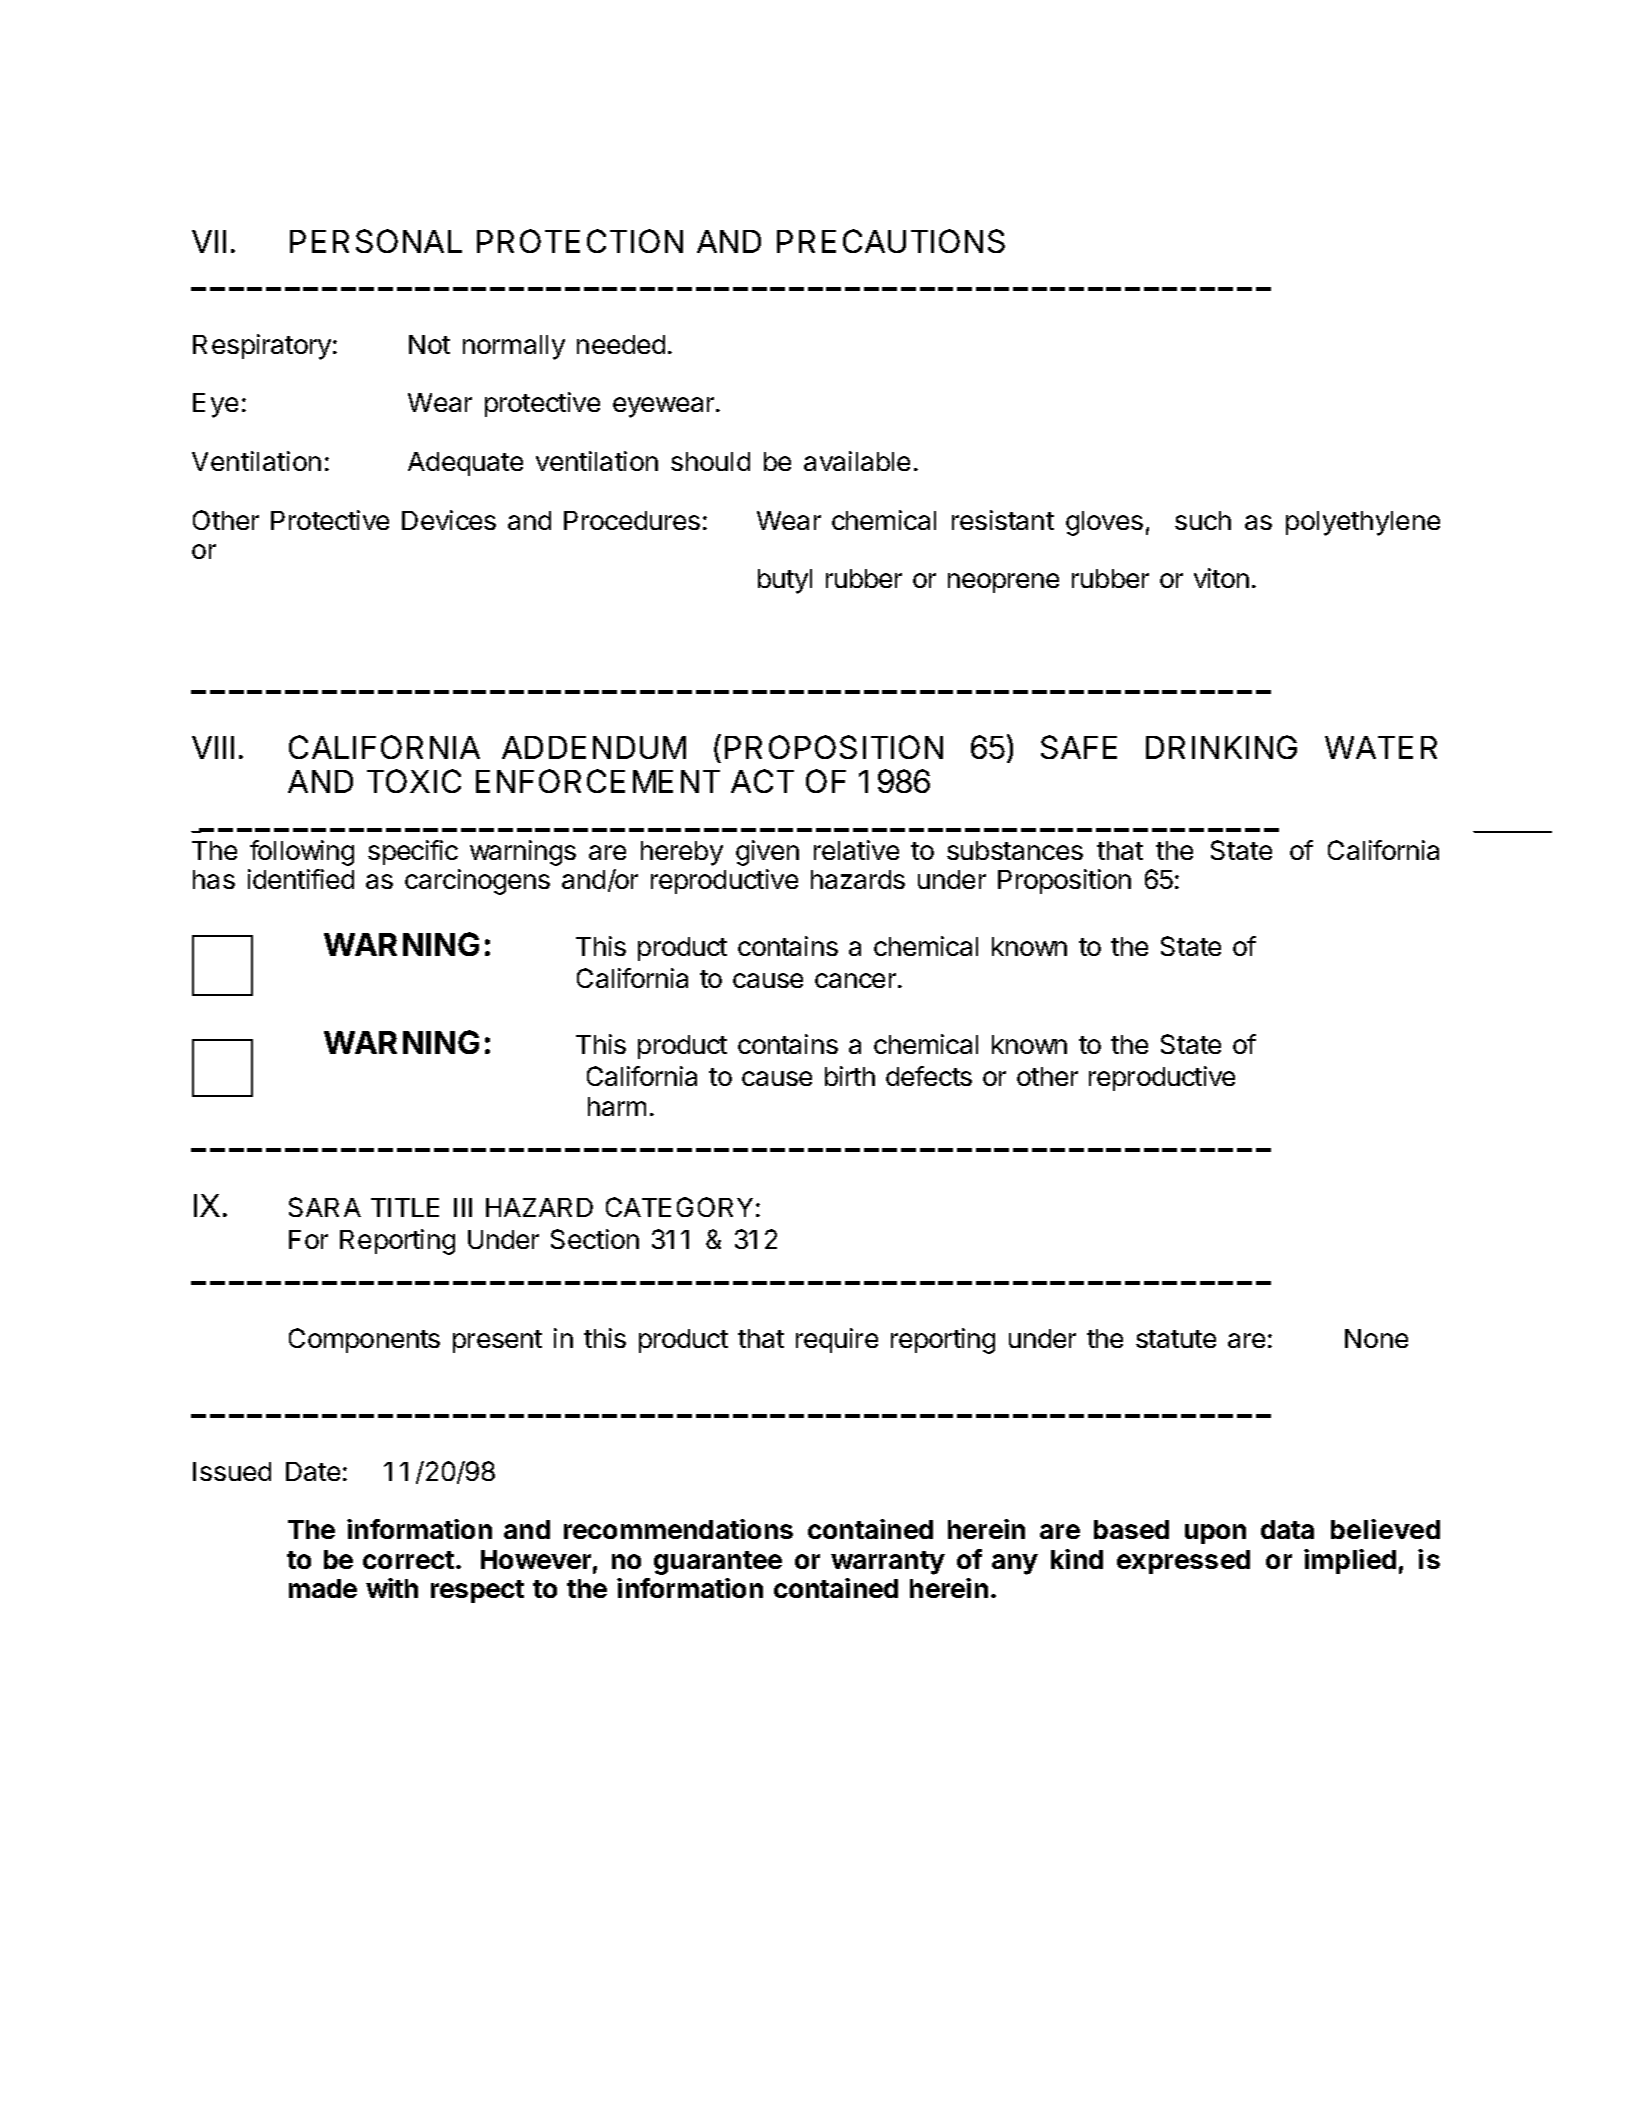 This screenshot has width=1631, height=2110. Describe the element at coordinates (1203, 520) in the screenshot. I see `such` at that location.
